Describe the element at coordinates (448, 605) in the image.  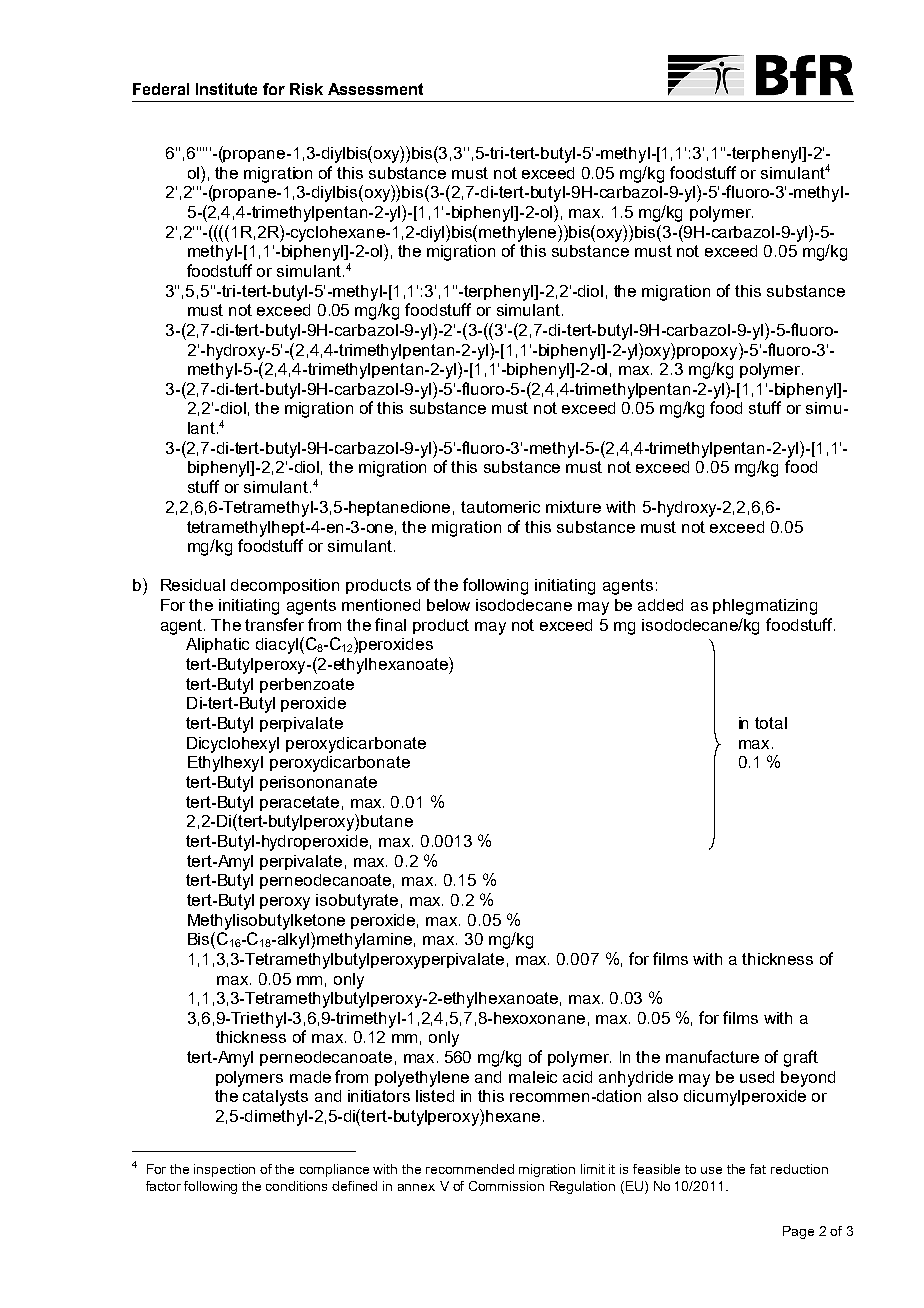
I see `below` at that location.
